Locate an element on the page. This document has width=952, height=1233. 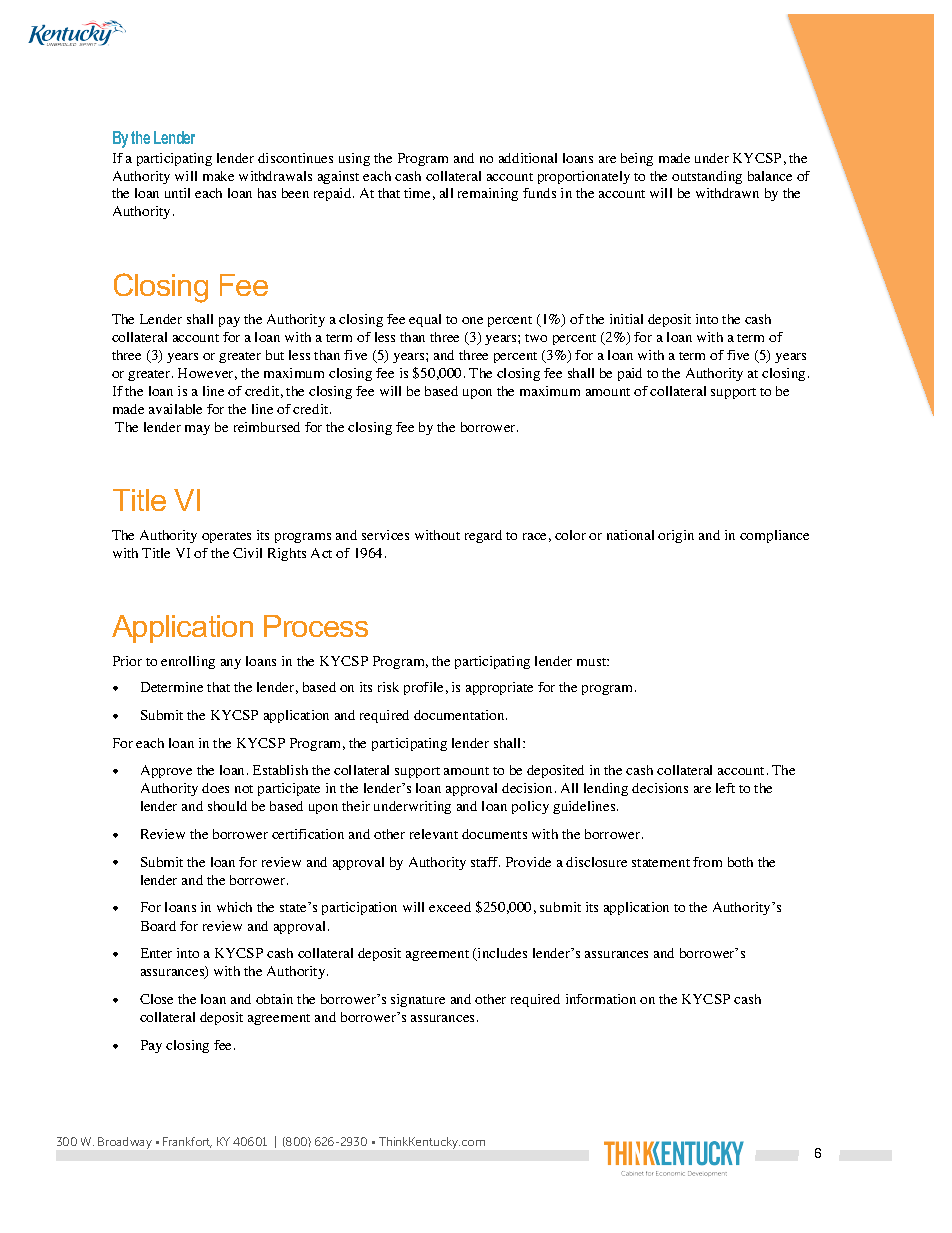
outstanding is located at coordinates (707, 177).
